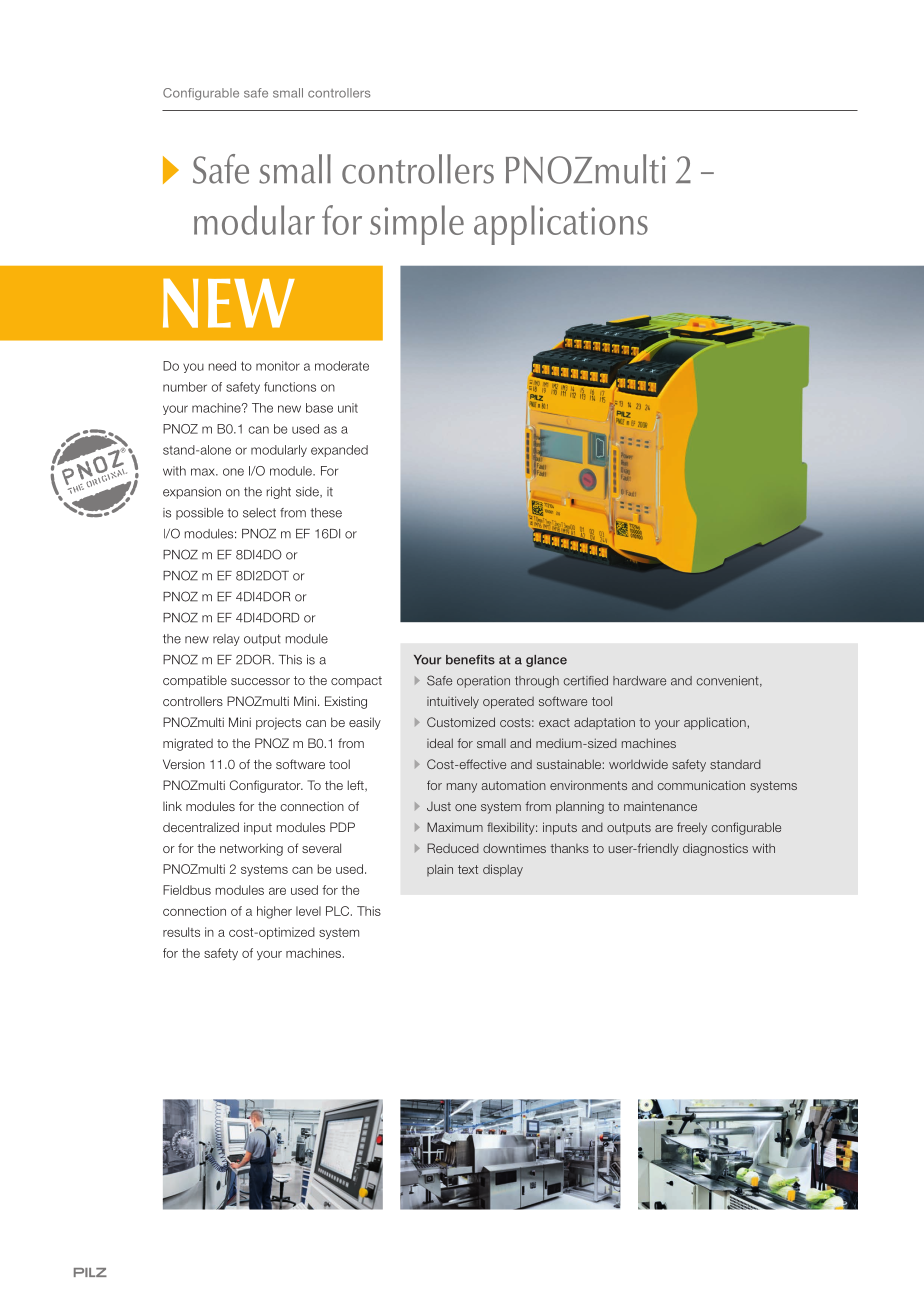  I want to click on plain, so click(440, 870).
